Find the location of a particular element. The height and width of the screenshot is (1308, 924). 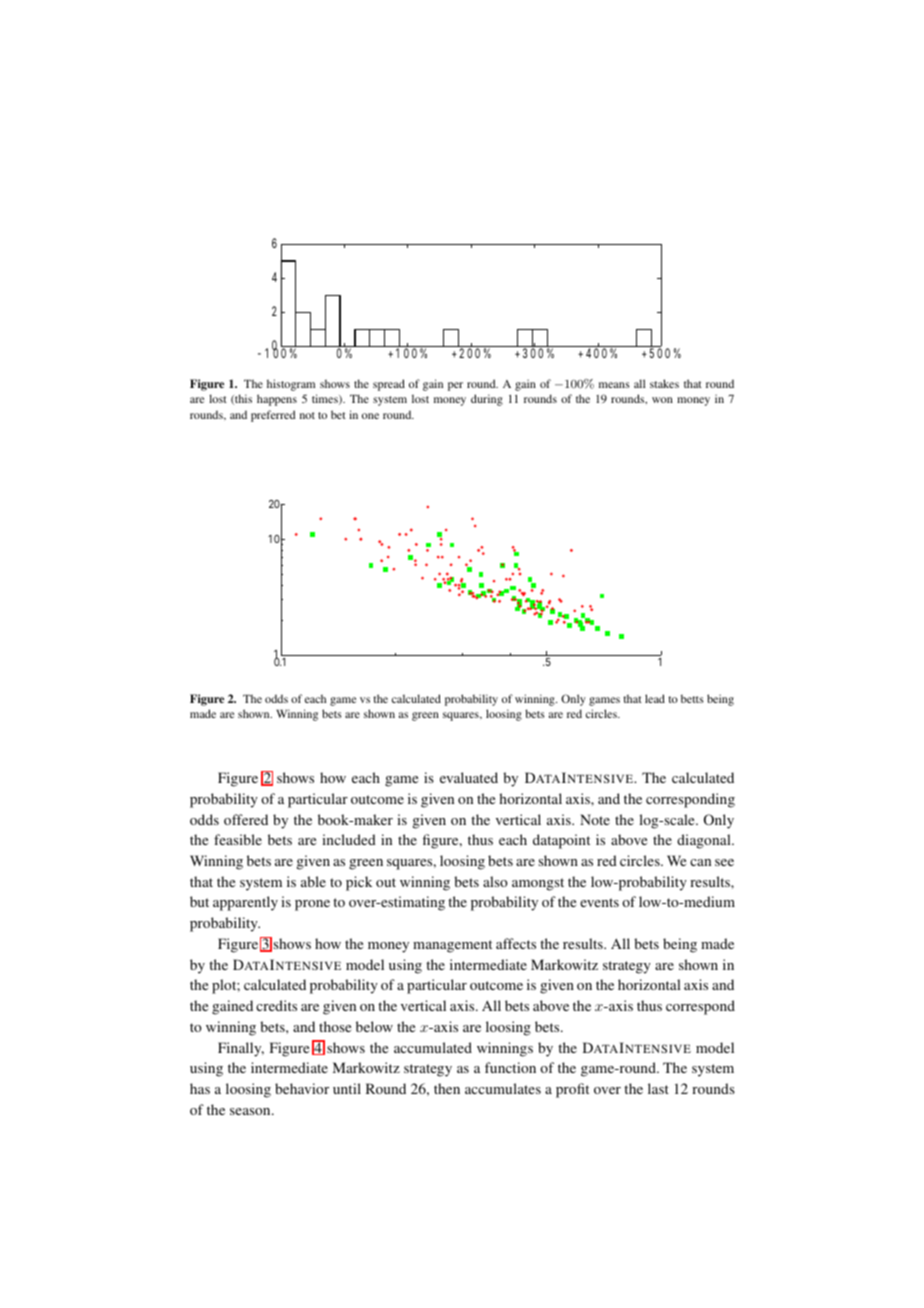

won is located at coordinates (662, 400).
